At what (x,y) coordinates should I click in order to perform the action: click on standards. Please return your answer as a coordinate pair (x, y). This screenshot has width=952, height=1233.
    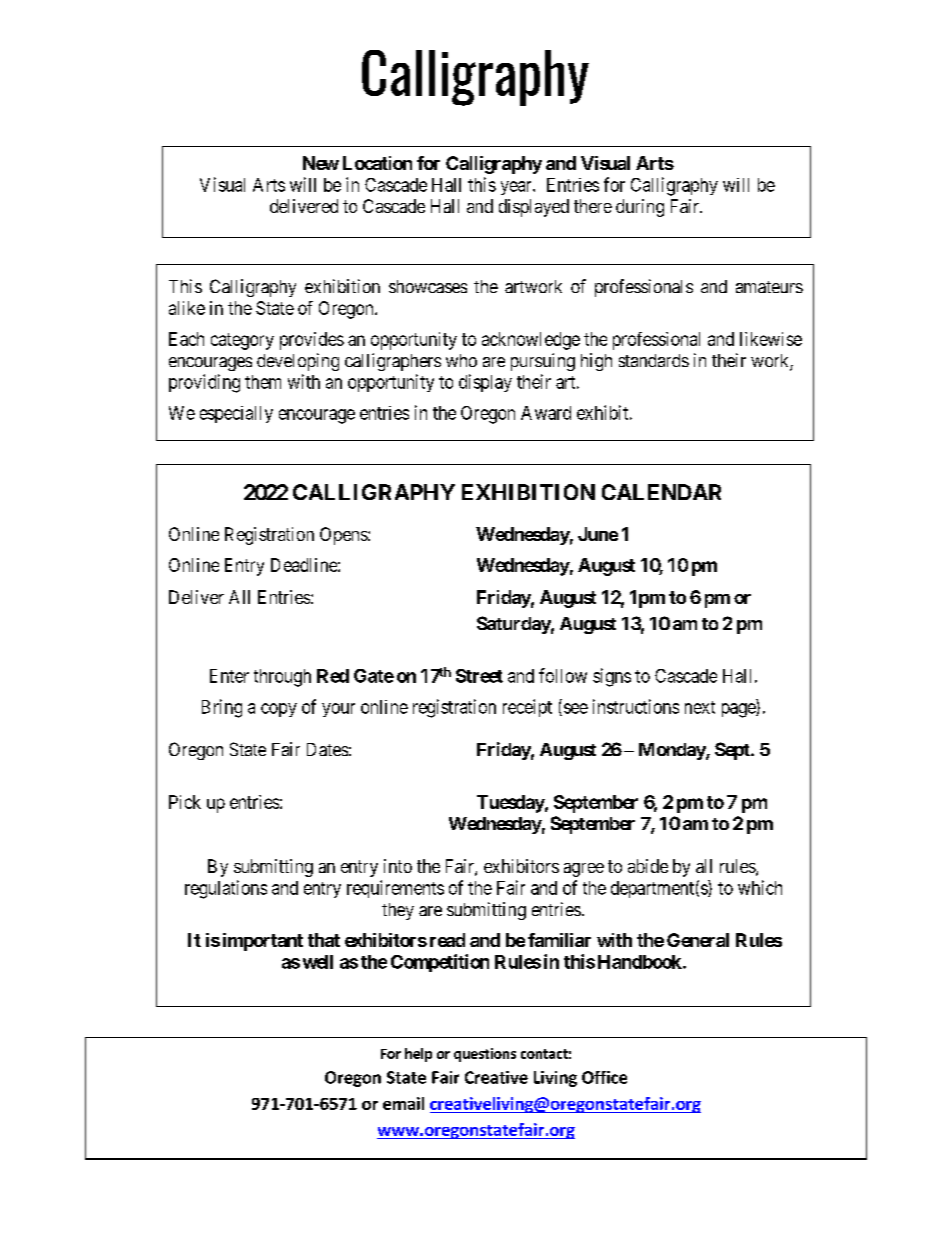
    Looking at the image, I should click on (654, 360).
